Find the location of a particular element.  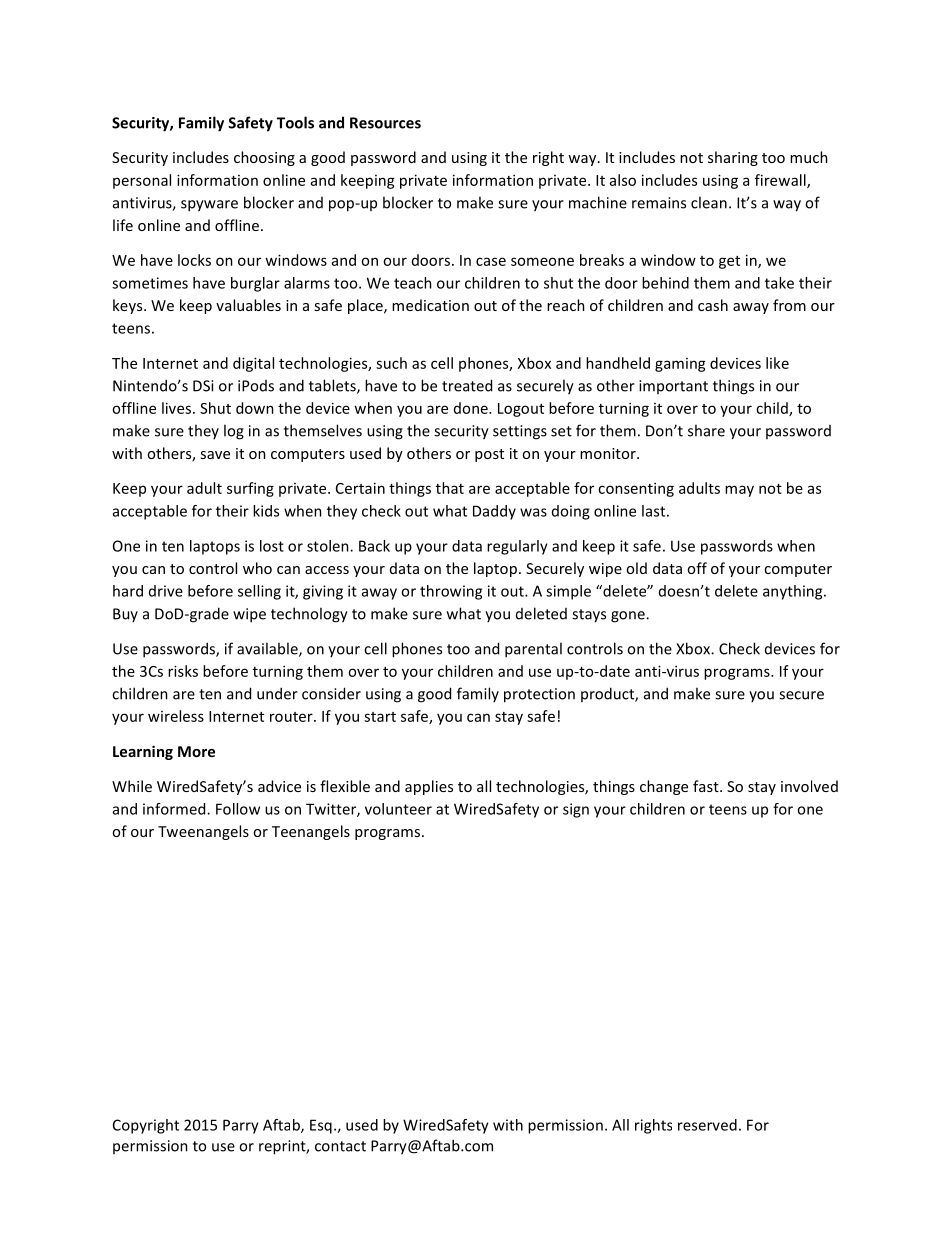

Resources is located at coordinates (385, 123).
